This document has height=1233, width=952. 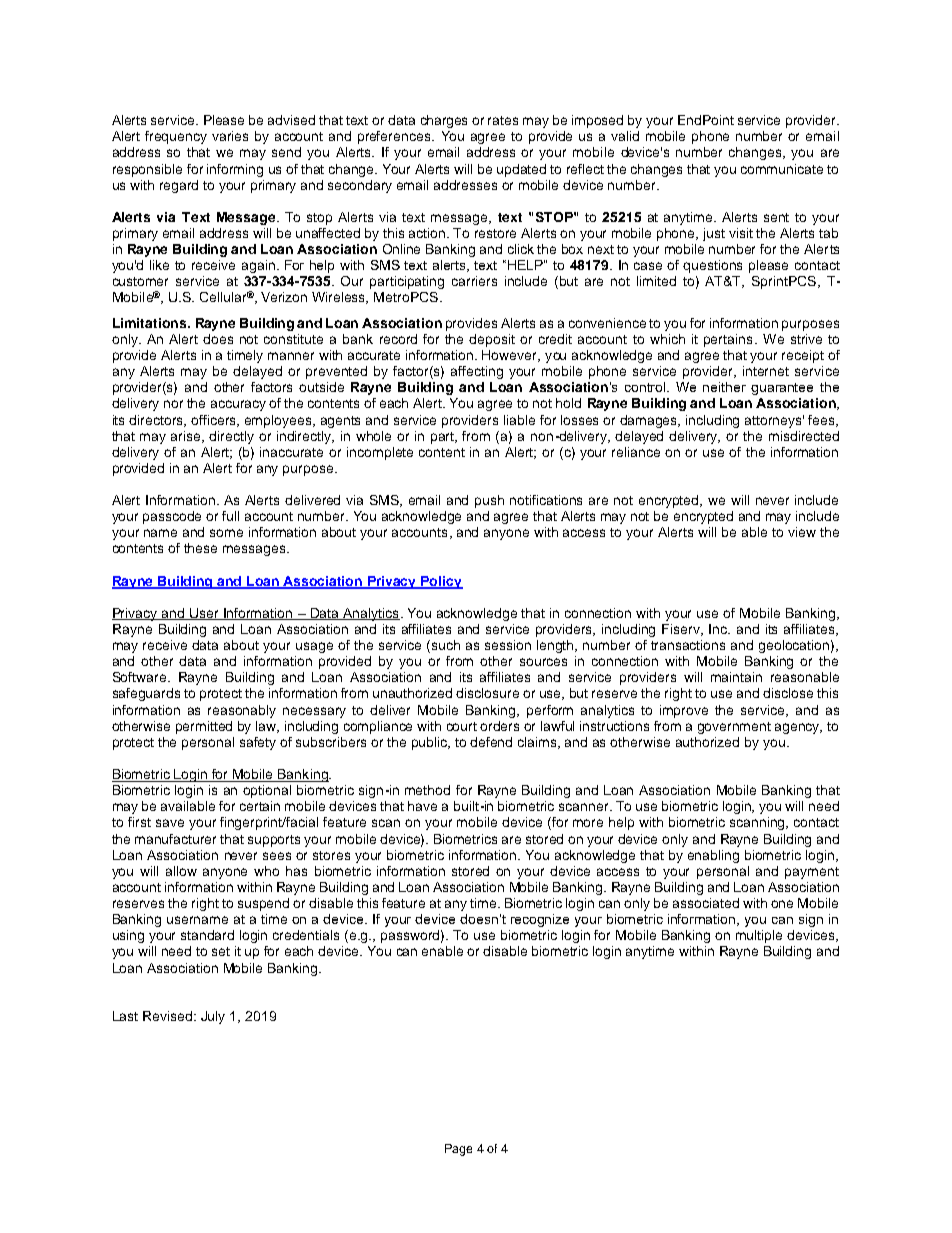 What do you see at coordinates (141, 677) in the document?
I see `Software` at bounding box center [141, 677].
